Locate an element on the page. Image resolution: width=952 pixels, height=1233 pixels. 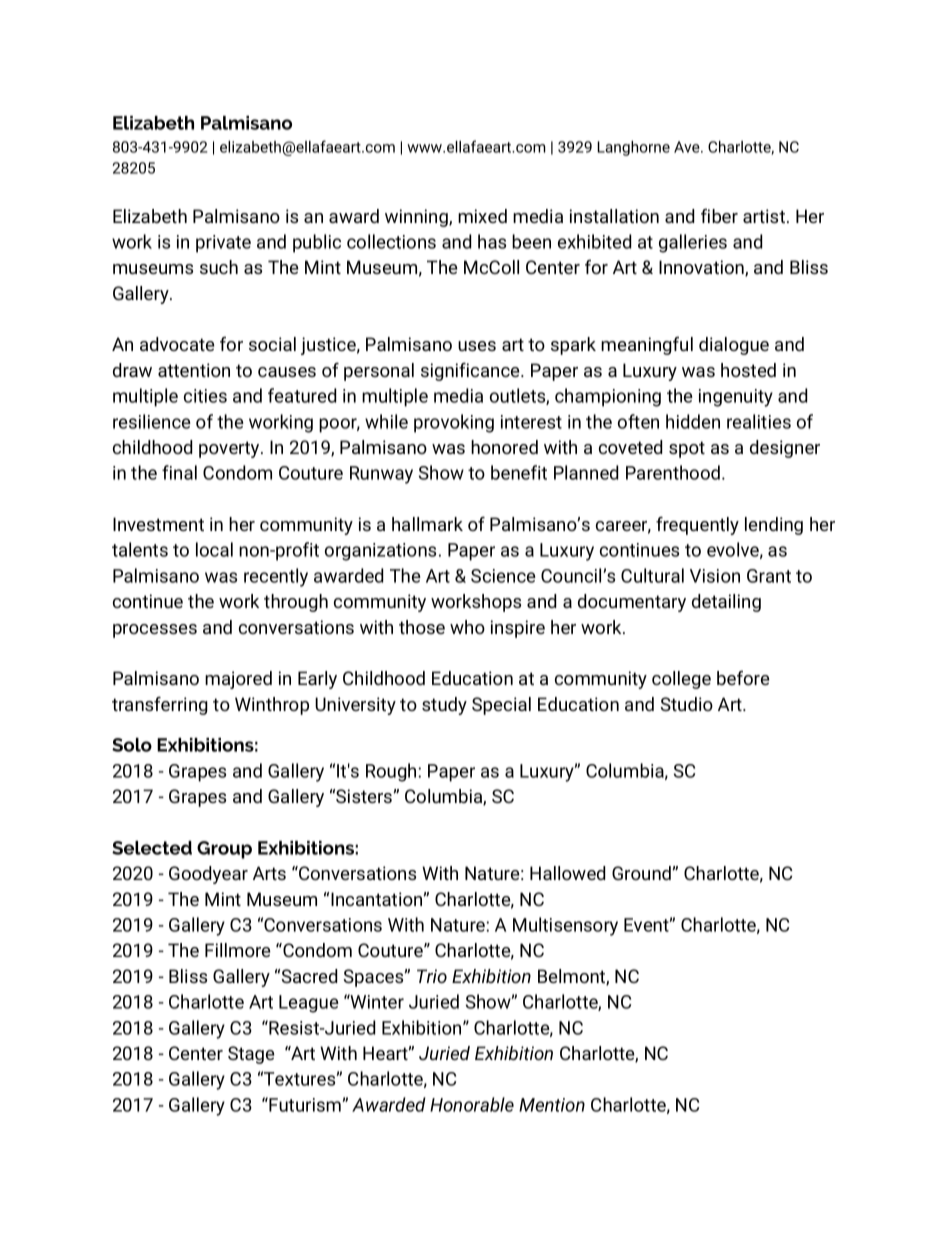
Honorable is located at coordinates (472, 1104).
